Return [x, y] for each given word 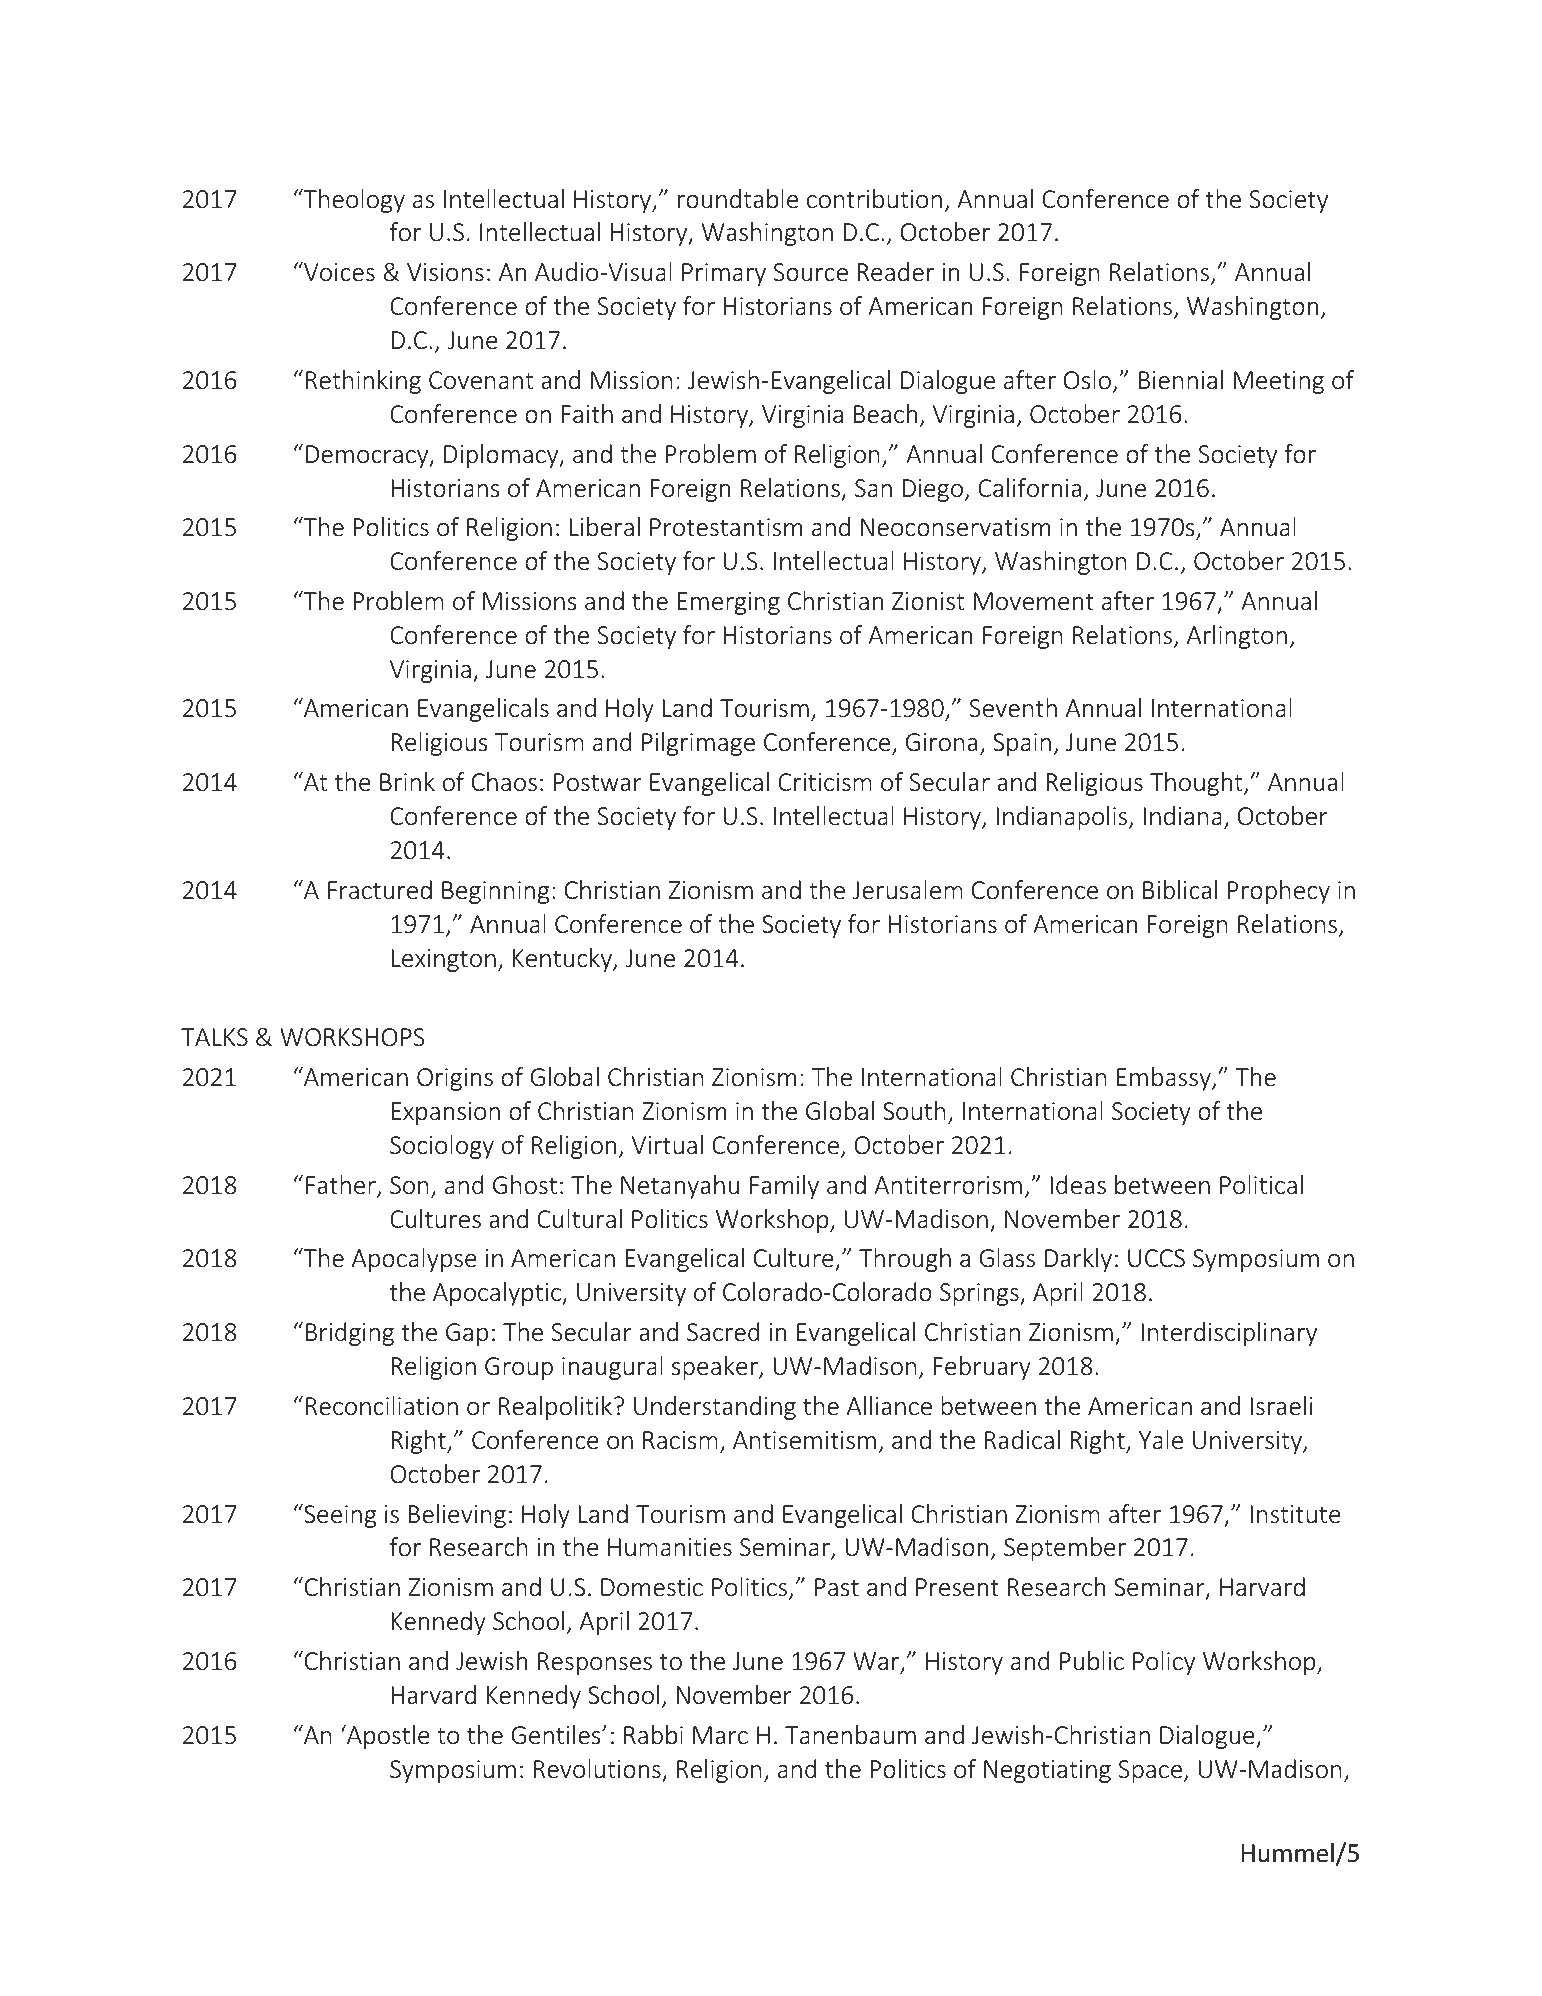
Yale [1161, 1440]
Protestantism [726, 527]
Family [784, 1187]
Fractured [380, 890]
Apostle [387, 1737]
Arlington [1237, 637]
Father [342, 1186]
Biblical [1180, 890]
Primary [724, 274]
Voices [338, 272]
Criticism [825, 782]
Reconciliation [382, 1406]
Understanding [715, 1408]
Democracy [368, 456]
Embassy [1165, 1079]
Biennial [1181, 380]
